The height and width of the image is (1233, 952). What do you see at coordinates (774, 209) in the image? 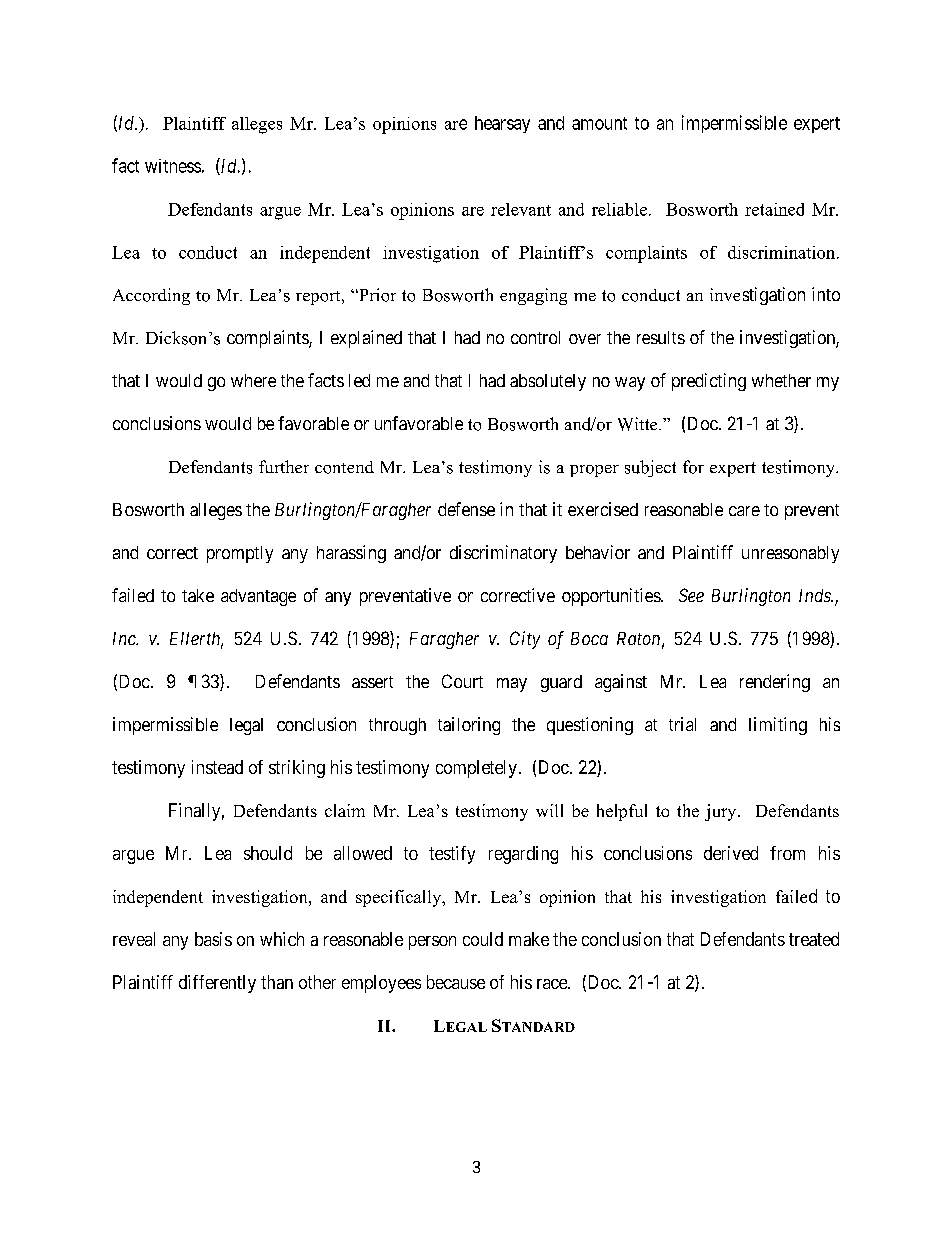
I see `retained` at bounding box center [774, 209].
